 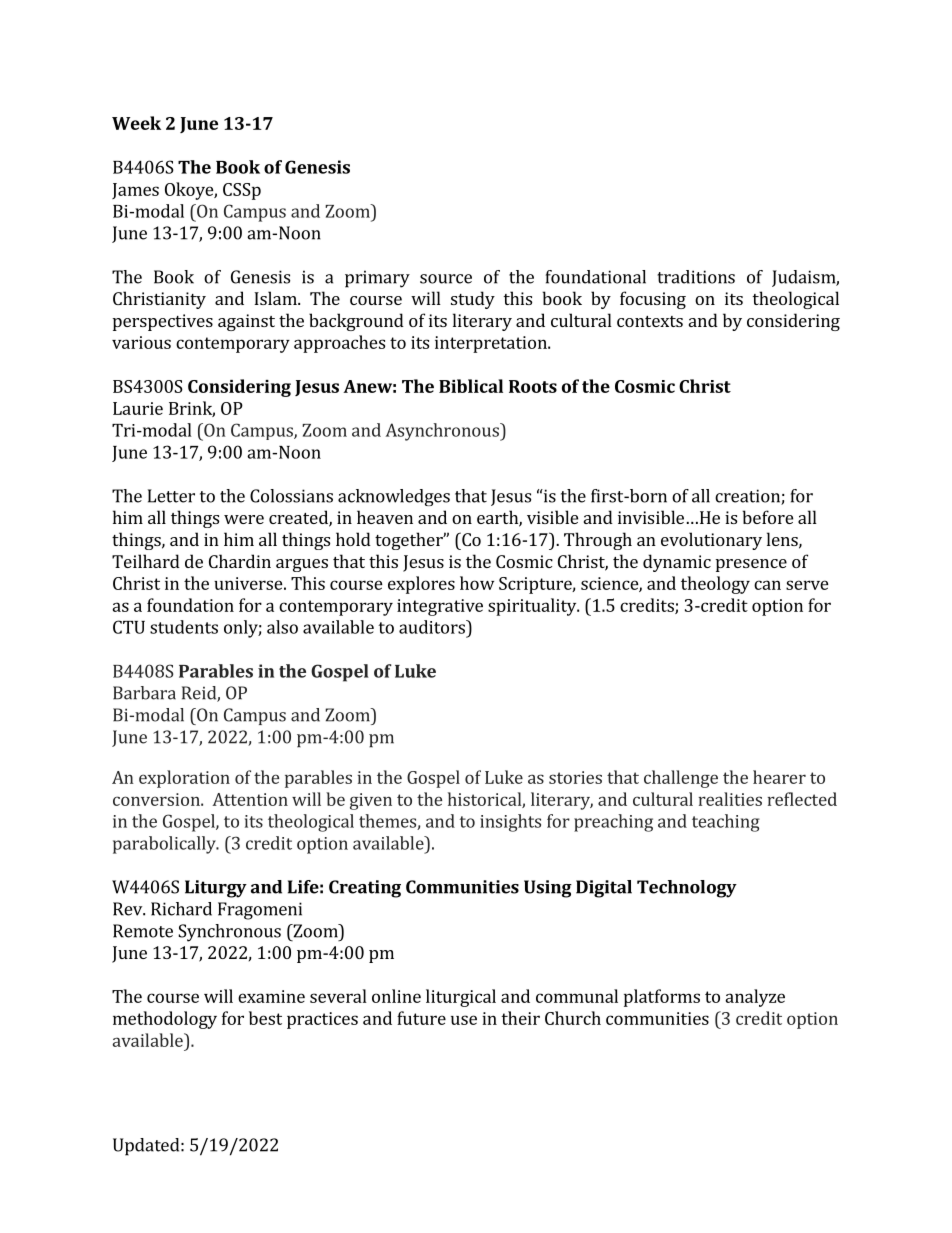 What do you see at coordinates (446, 279) in the page?
I see `source` at bounding box center [446, 279].
